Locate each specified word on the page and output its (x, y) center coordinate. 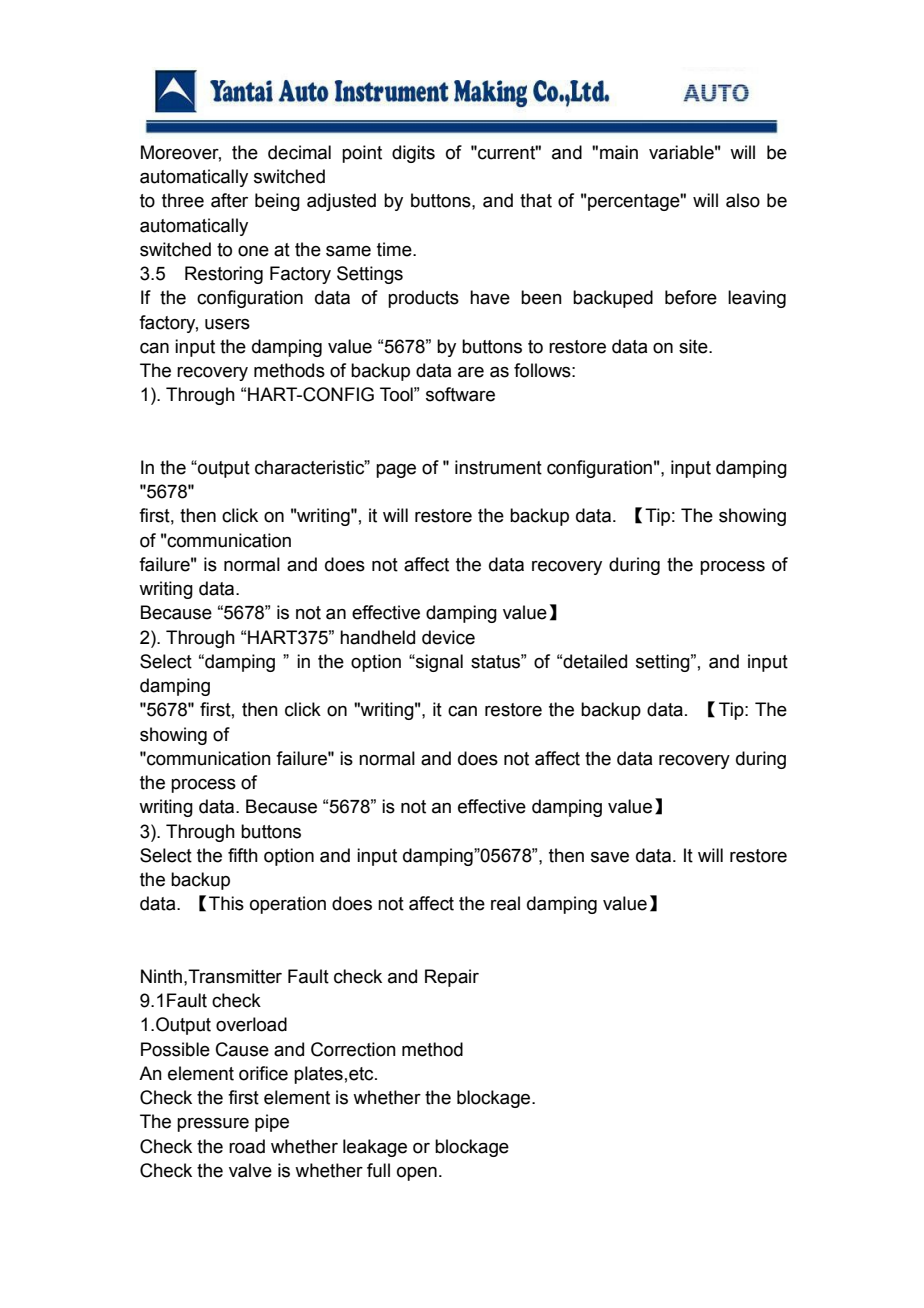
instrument (498, 467)
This (226, 903)
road (247, 1146)
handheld (377, 637)
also (743, 200)
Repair (452, 978)
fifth (243, 855)
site (694, 346)
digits (413, 154)
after (229, 200)
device (448, 637)
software (460, 394)
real (505, 903)
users (227, 324)
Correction (353, 1049)
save (610, 857)
